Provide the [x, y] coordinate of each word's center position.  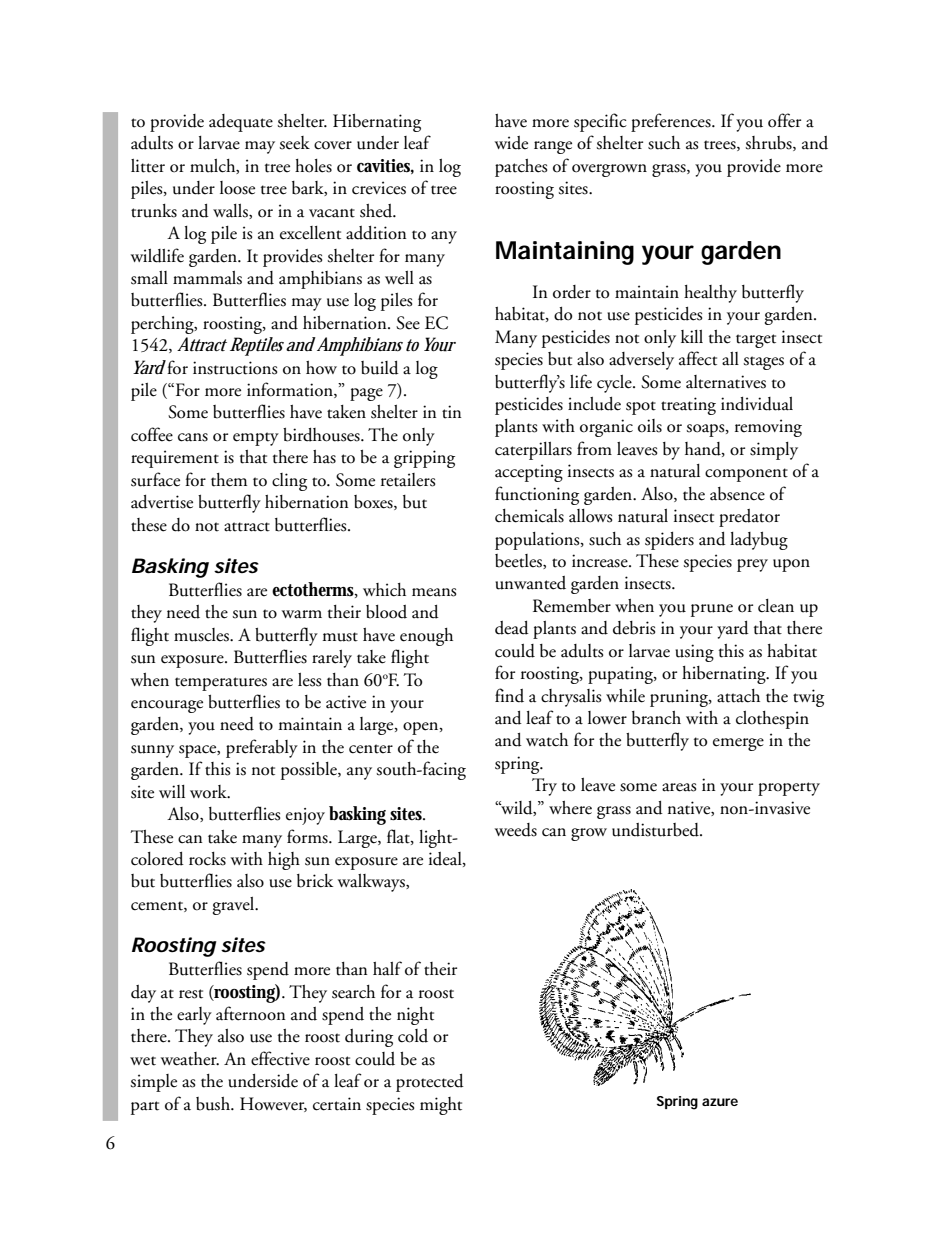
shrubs [769, 143]
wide [511, 143]
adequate [241, 123]
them [229, 480]
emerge [738, 744]
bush [214, 1104]
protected [430, 1083]
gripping [424, 459]
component [746, 475]
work [210, 792]
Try [544, 787]
